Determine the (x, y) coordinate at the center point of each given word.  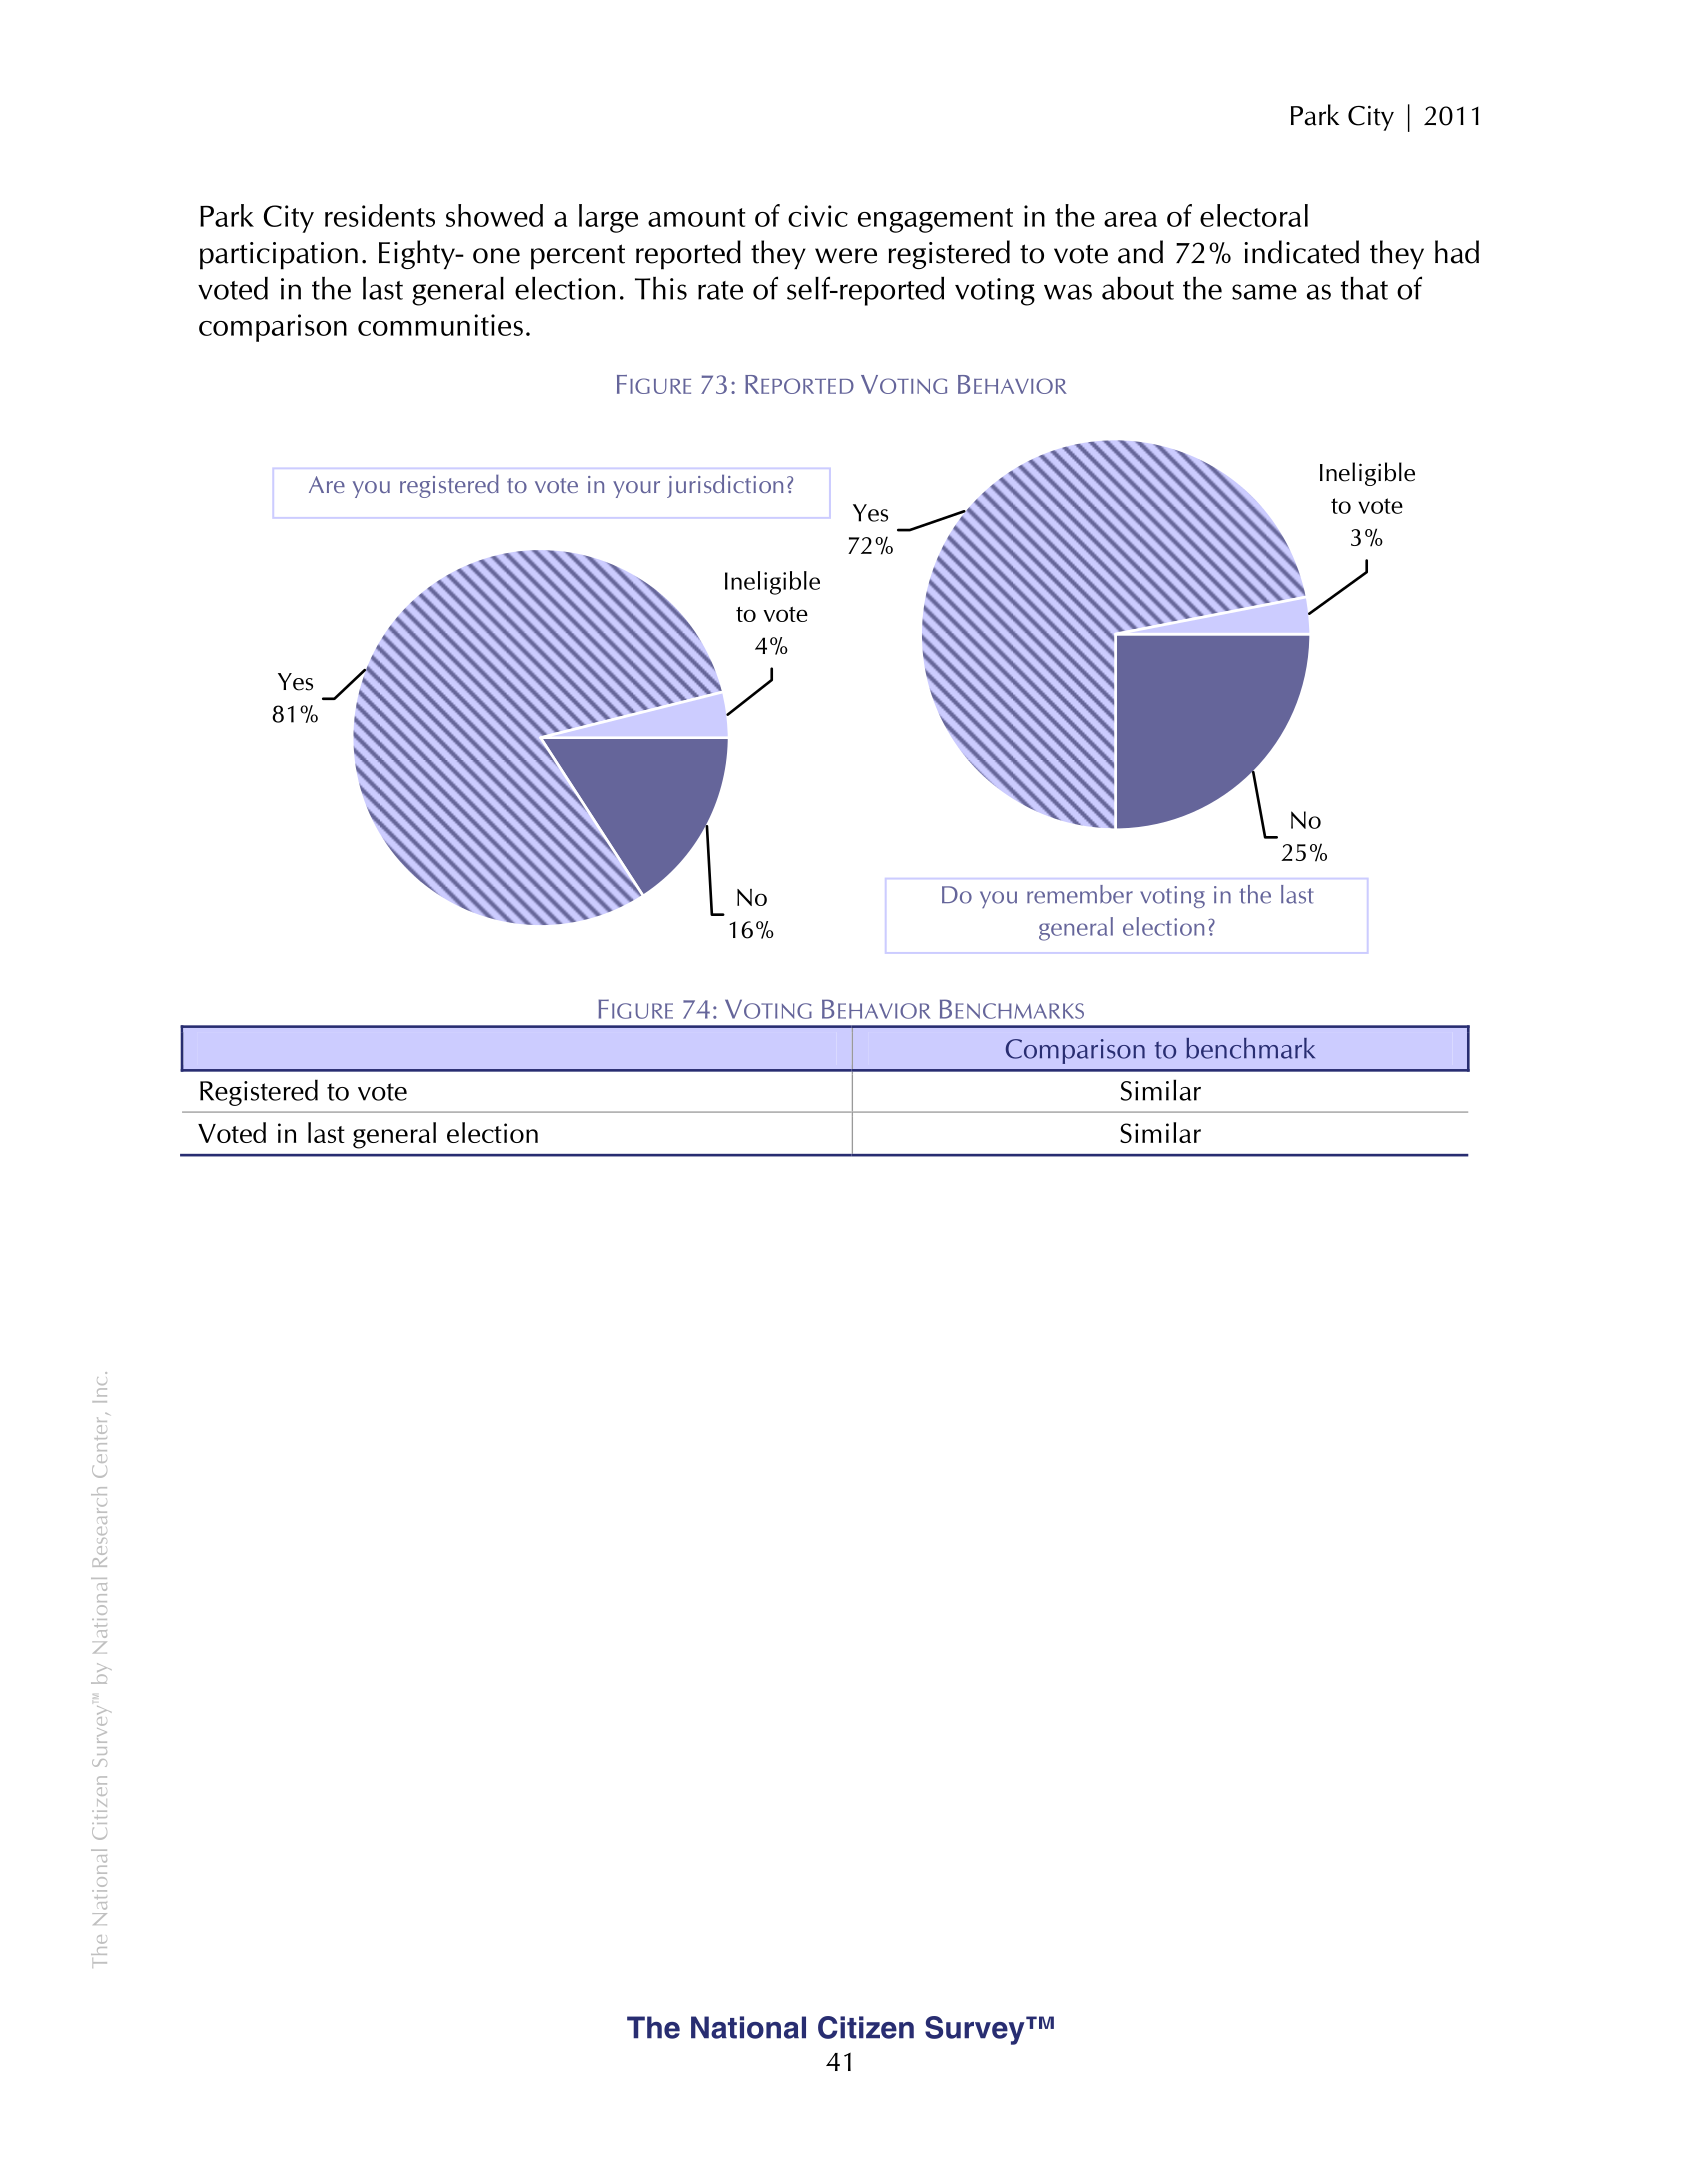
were (846, 256)
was (1068, 292)
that (1364, 288)
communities (440, 325)
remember (1080, 894)
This (661, 288)
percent (578, 257)
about (1138, 288)
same (1264, 292)
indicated (1301, 252)
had (1457, 252)
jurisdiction (725, 486)
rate (720, 290)
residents (380, 215)
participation (279, 256)
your (636, 489)
